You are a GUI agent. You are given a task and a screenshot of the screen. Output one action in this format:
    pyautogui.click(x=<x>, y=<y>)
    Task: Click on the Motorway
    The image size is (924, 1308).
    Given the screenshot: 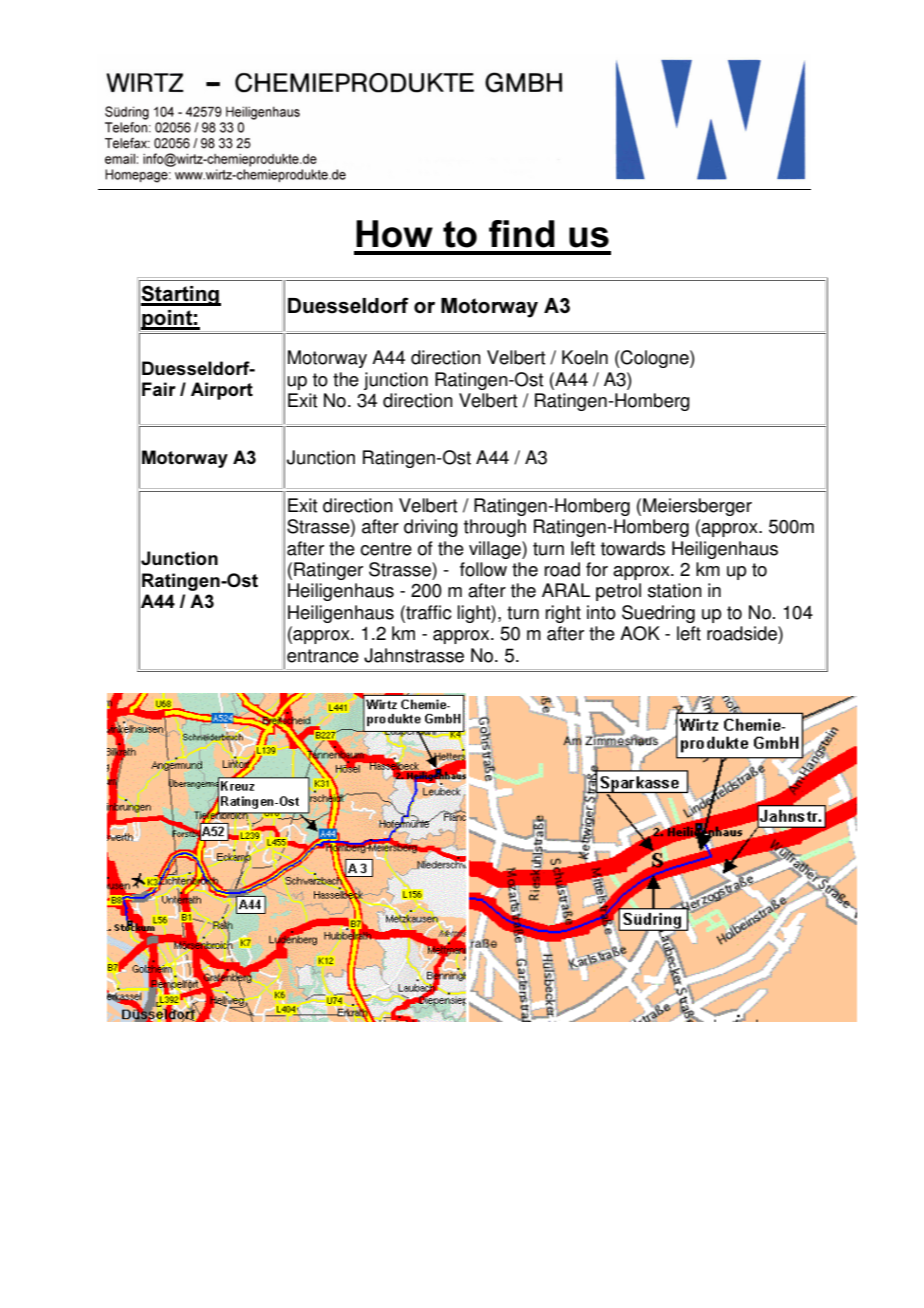 What is the action you would take?
    pyautogui.click(x=327, y=359)
